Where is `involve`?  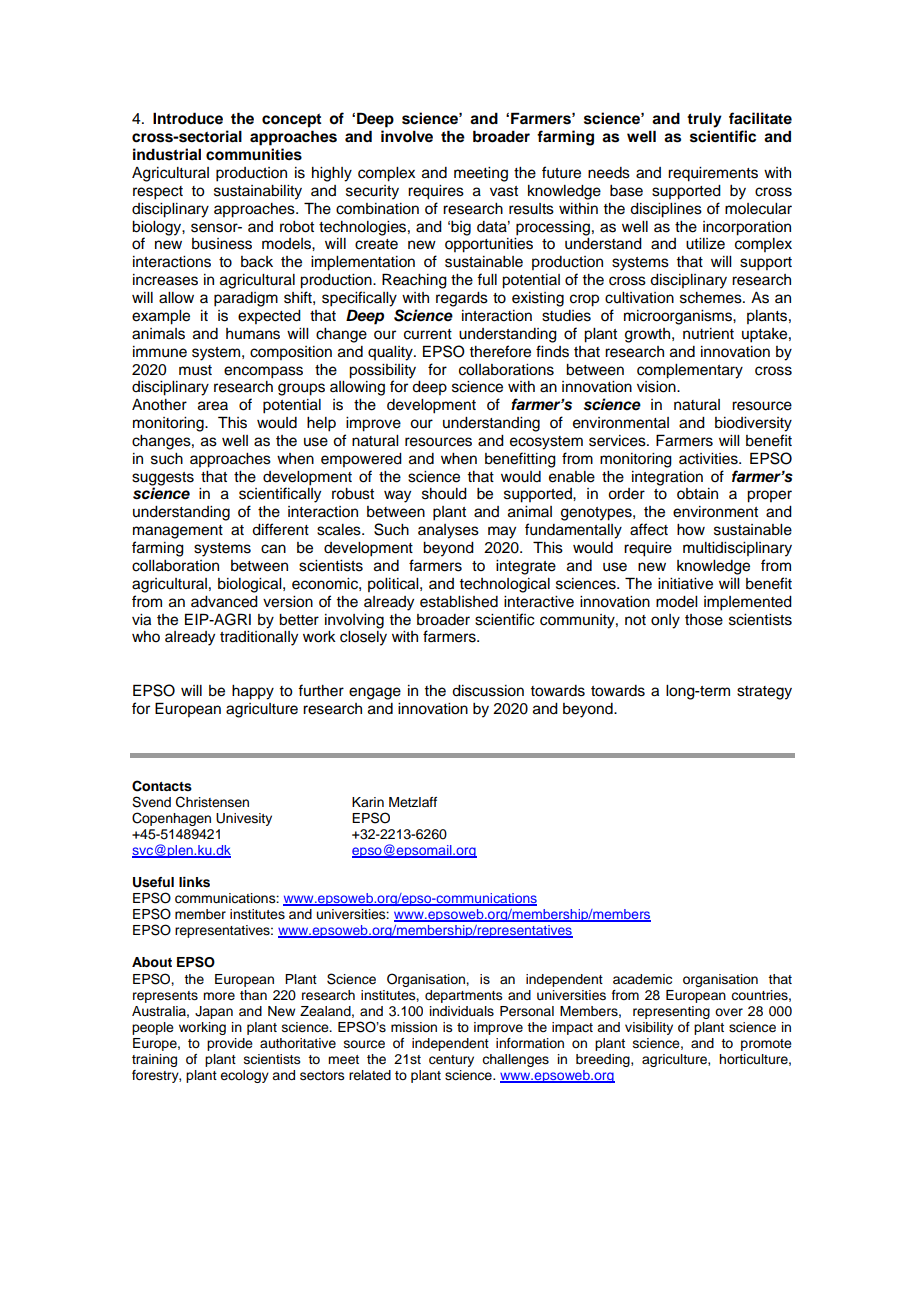 involve is located at coordinates (407, 136).
